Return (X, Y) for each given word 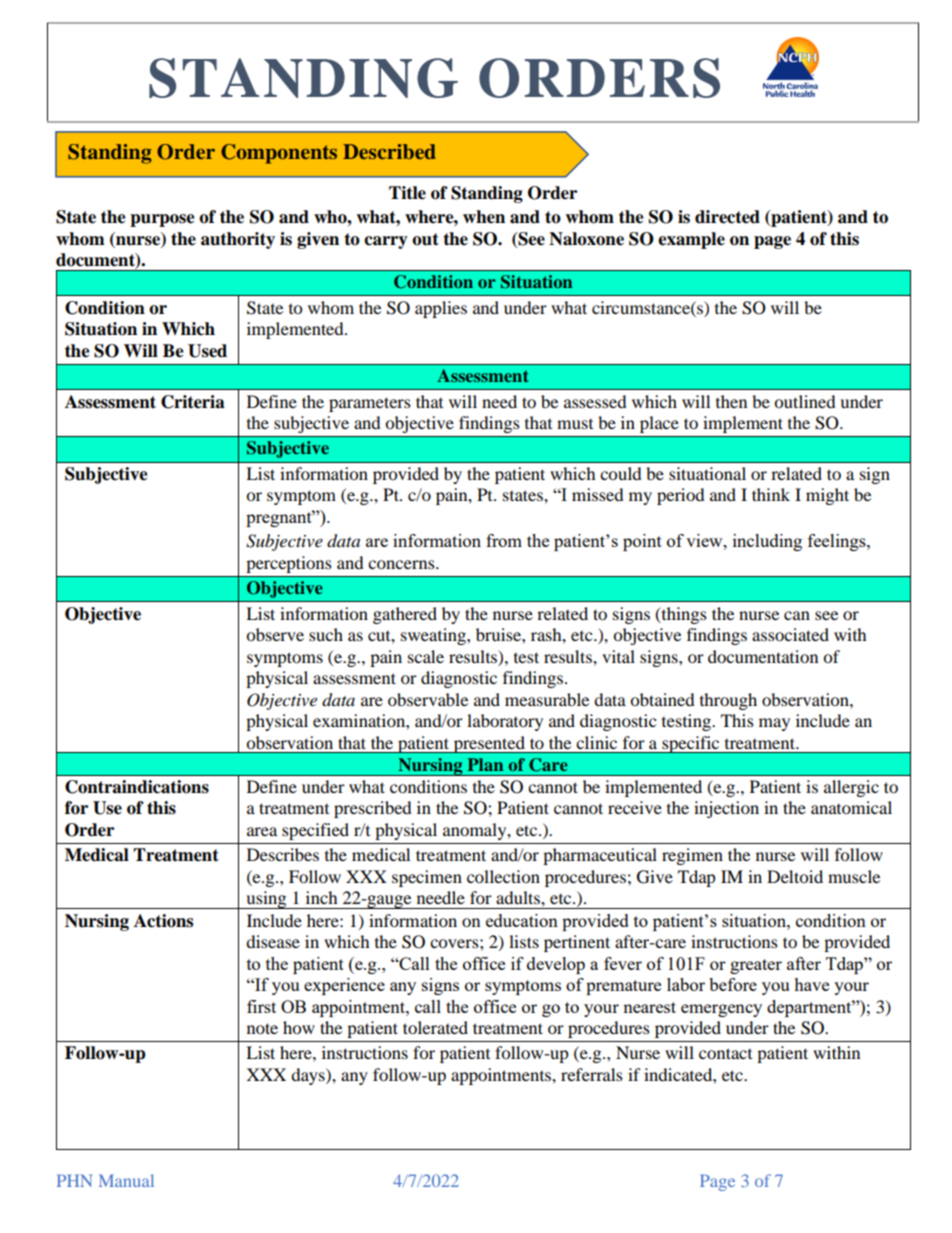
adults (519, 897)
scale (426, 656)
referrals (592, 1074)
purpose (162, 220)
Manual (126, 1180)
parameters (370, 404)
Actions (163, 921)
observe (275, 634)
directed (727, 217)
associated (790, 634)
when (484, 217)
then (731, 401)
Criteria (193, 402)
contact (725, 1053)
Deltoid (795, 876)
